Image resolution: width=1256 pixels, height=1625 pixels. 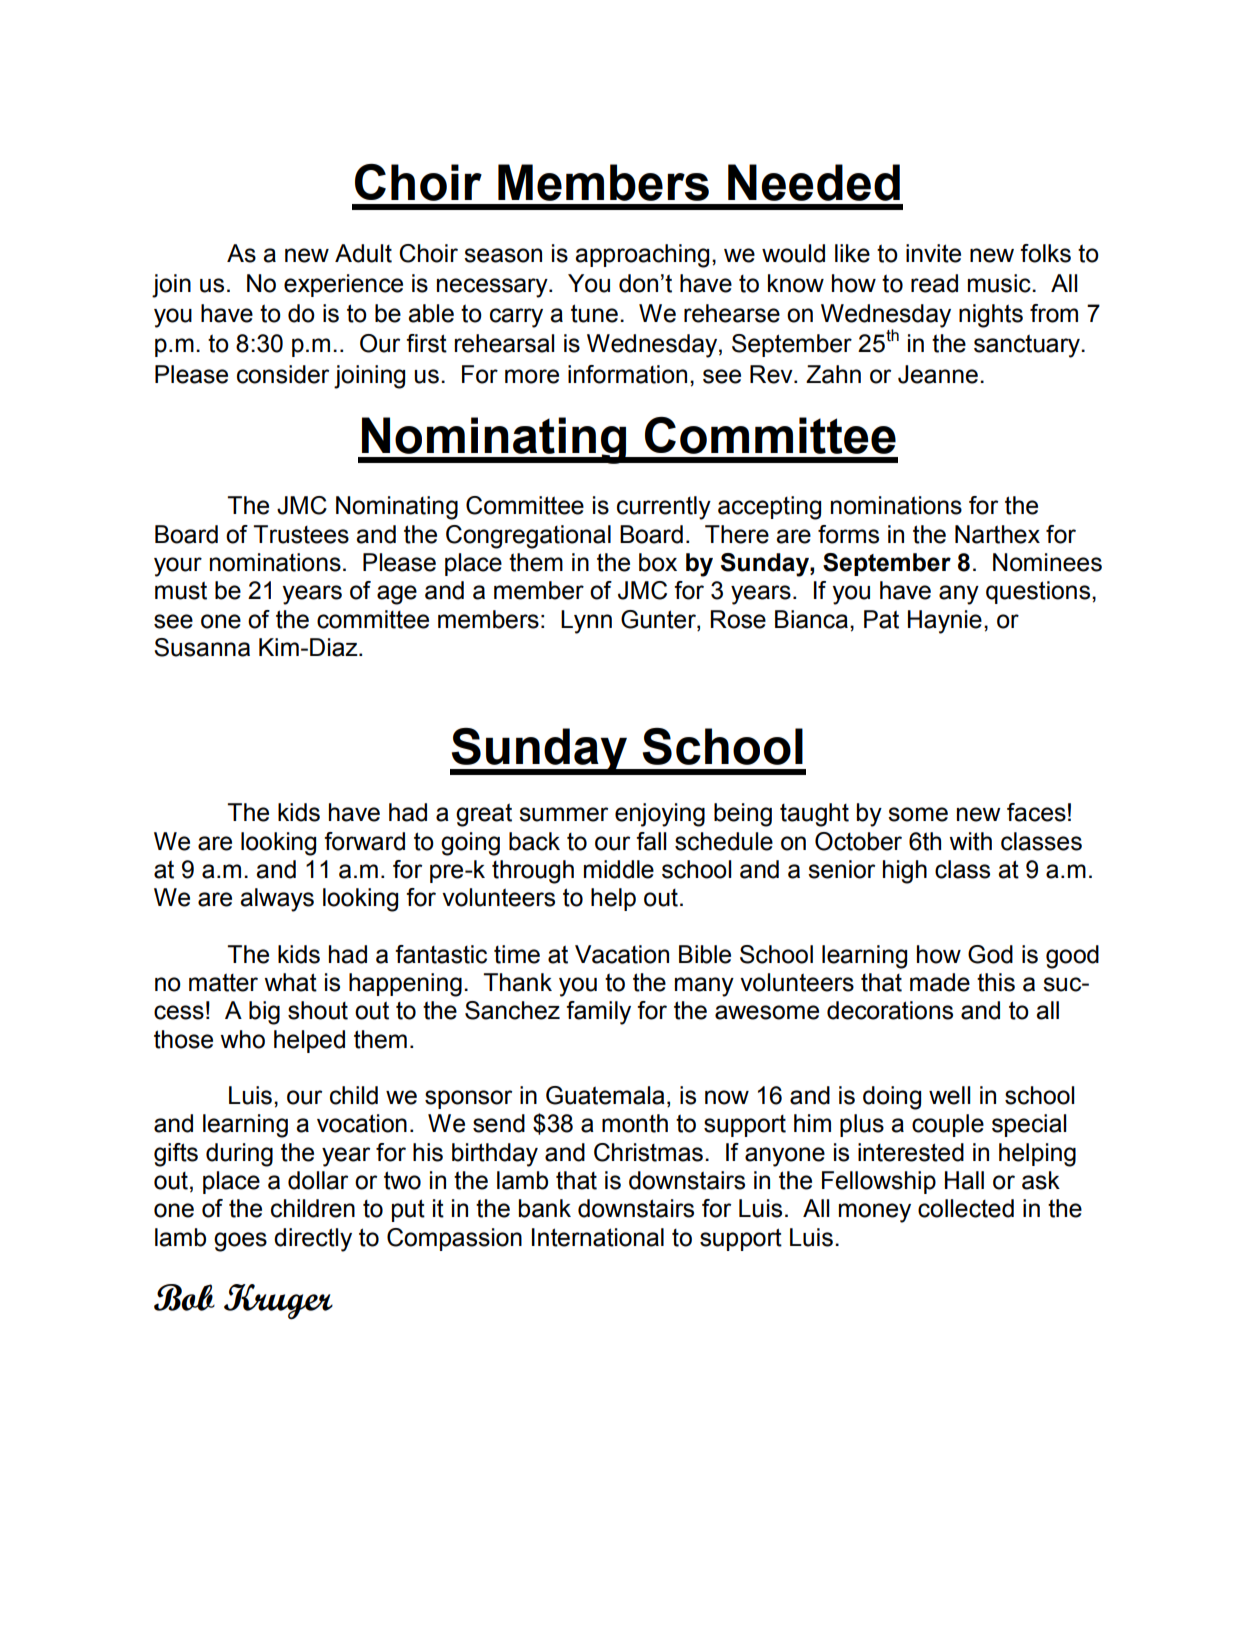 What do you see at coordinates (301, 534) in the document?
I see `Trustees` at bounding box center [301, 534].
